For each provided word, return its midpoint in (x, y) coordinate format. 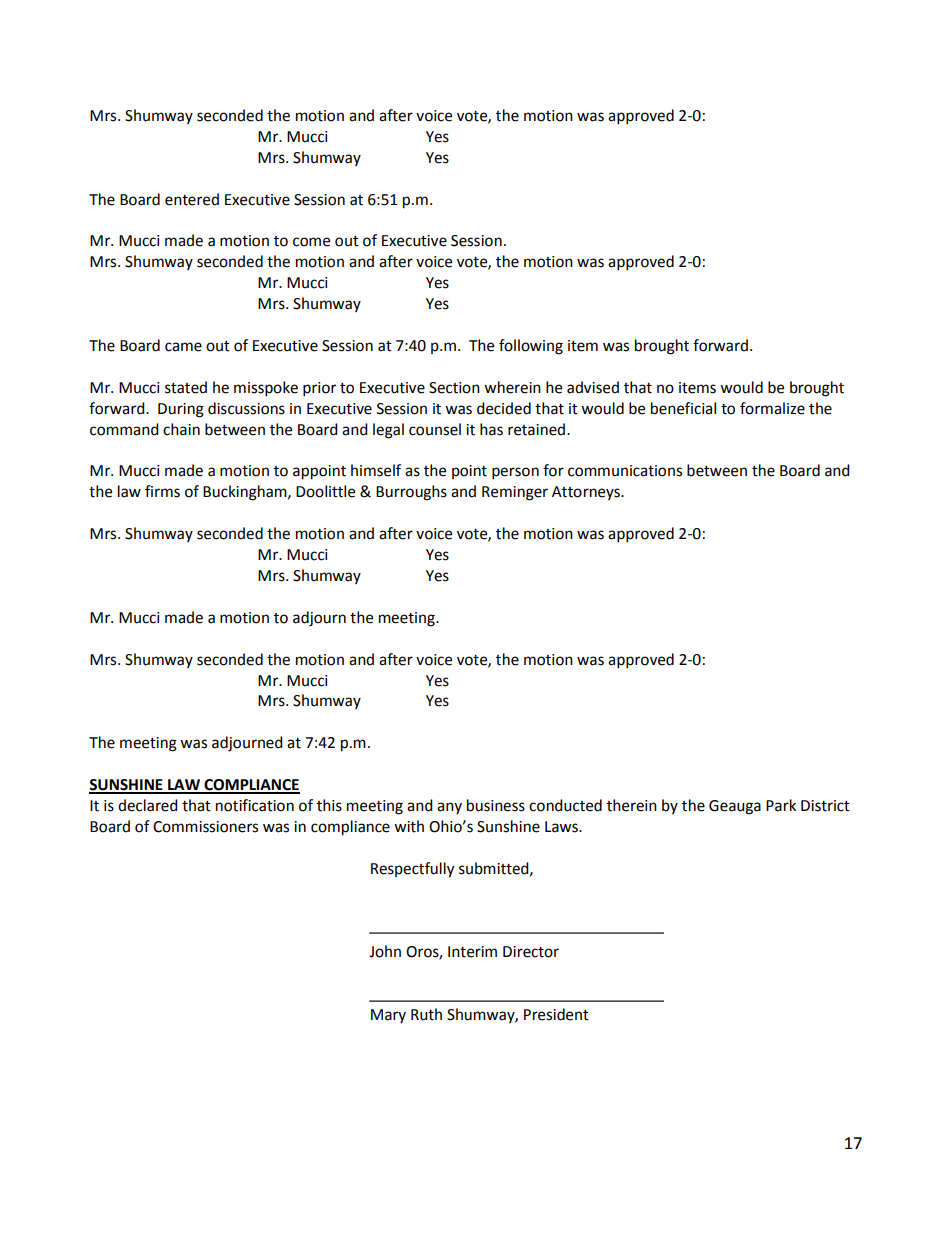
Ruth (426, 1014)
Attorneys (587, 493)
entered (192, 199)
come (311, 242)
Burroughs (411, 493)
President (556, 1014)
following (531, 347)
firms (162, 491)
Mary (388, 1016)
